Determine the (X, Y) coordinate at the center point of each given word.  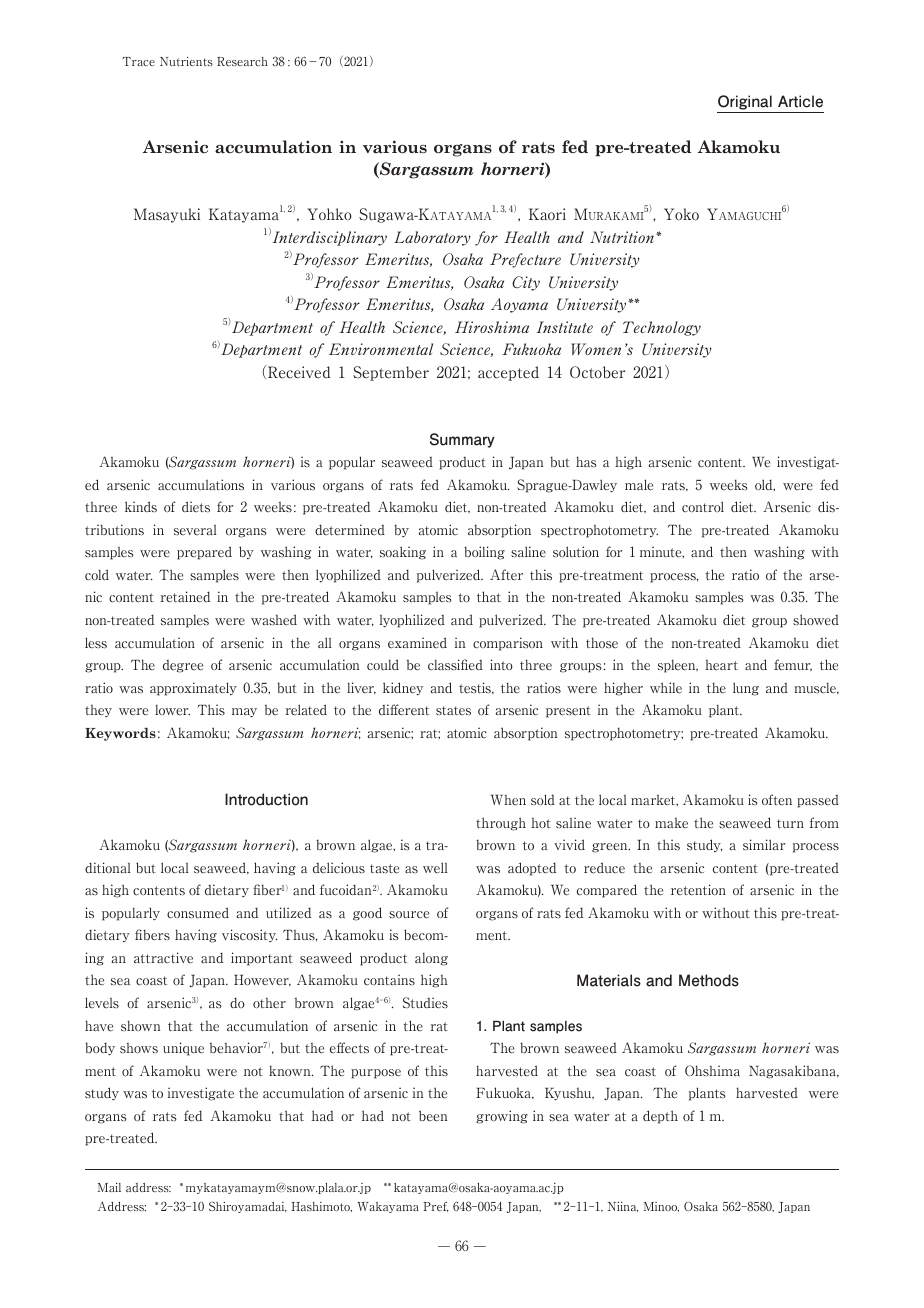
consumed (198, 913)
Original (745, 104)
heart (721, 665)
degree (183, 666)
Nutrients (186, 61)
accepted (508, 373)
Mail (109, 1187)
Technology (662, 328)
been (433, 1115)
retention (698, 889)
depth (660, 1117)
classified (455, 665)
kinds (141, 507)
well (435, 867)
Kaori (547, 214)
